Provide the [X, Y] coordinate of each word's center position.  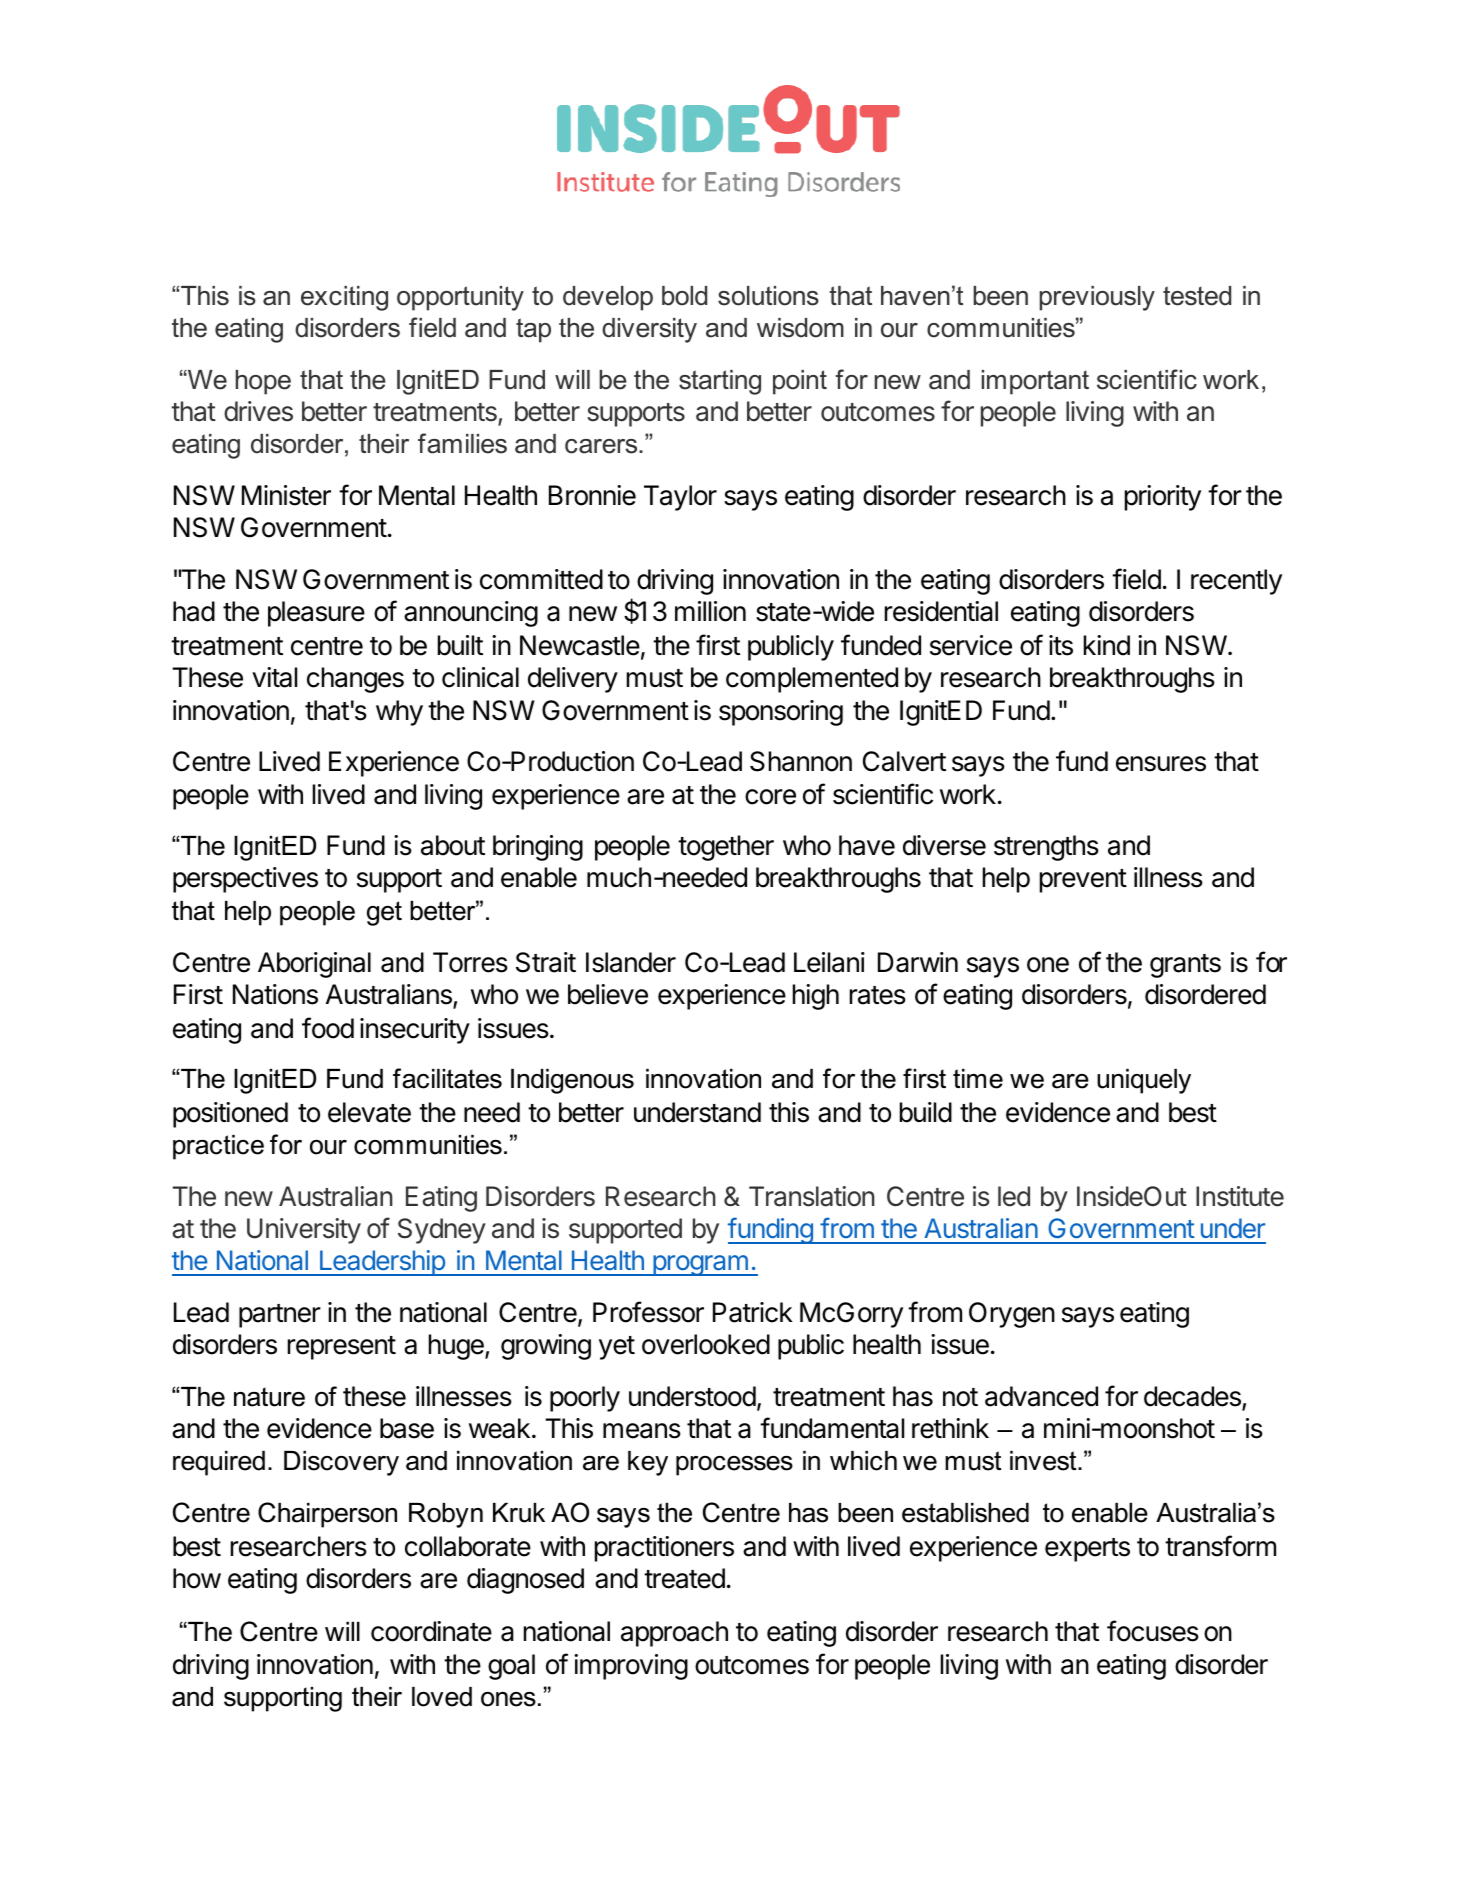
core [770, 797]
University [304, 1231]
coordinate [431, 1631]
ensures [1161, 764]
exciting [344, 298]
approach [674, 1634]
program [700, 1265]
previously [1097, 298]
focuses [1153, 1631]
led [1014, 1196]
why [399, 713]
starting [720, 382]
